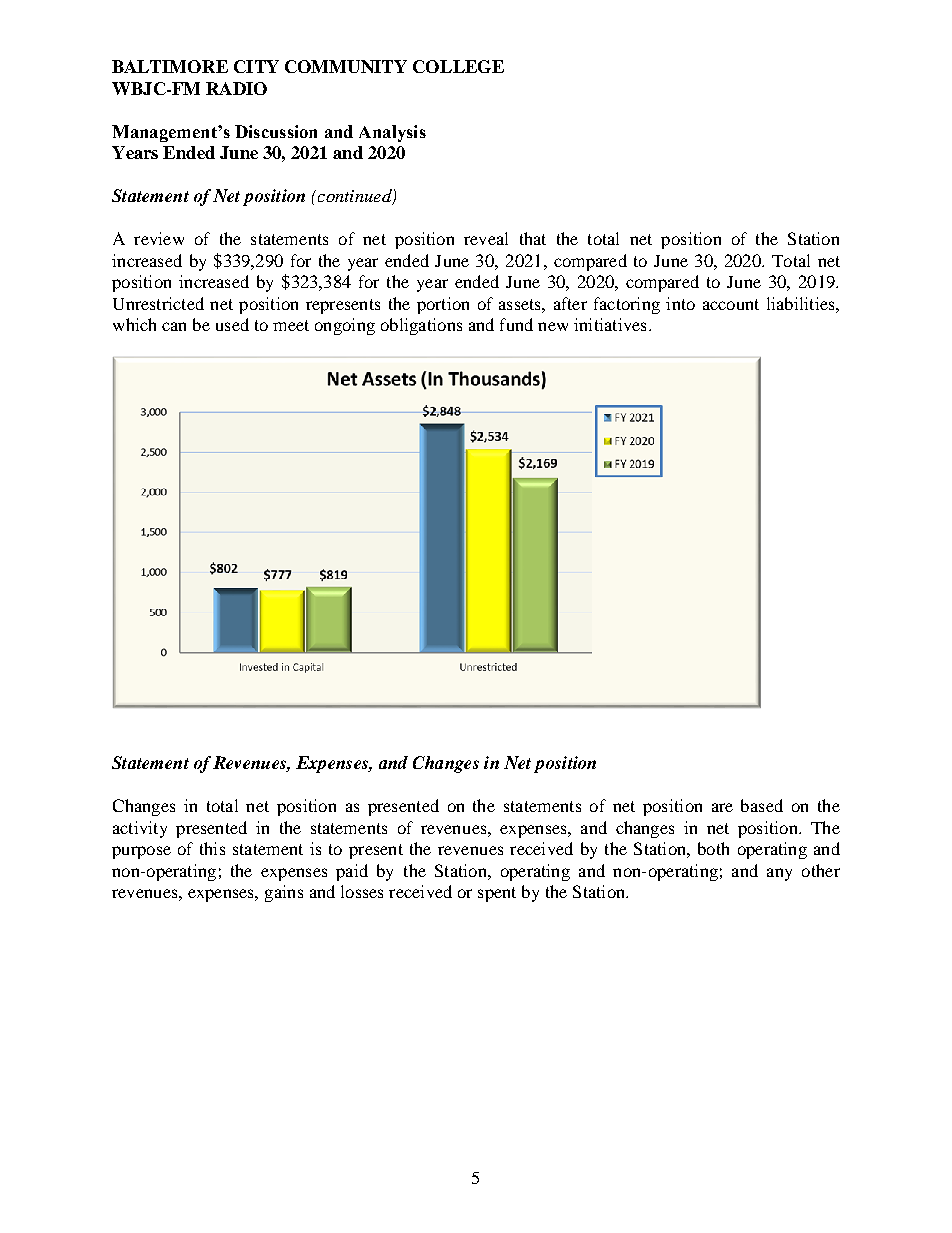 Image resolution: width=952 pixels, height=1233 pixels. Describe the element at coordinates (174, 326) in the screenshot. I see `can` at that location.
